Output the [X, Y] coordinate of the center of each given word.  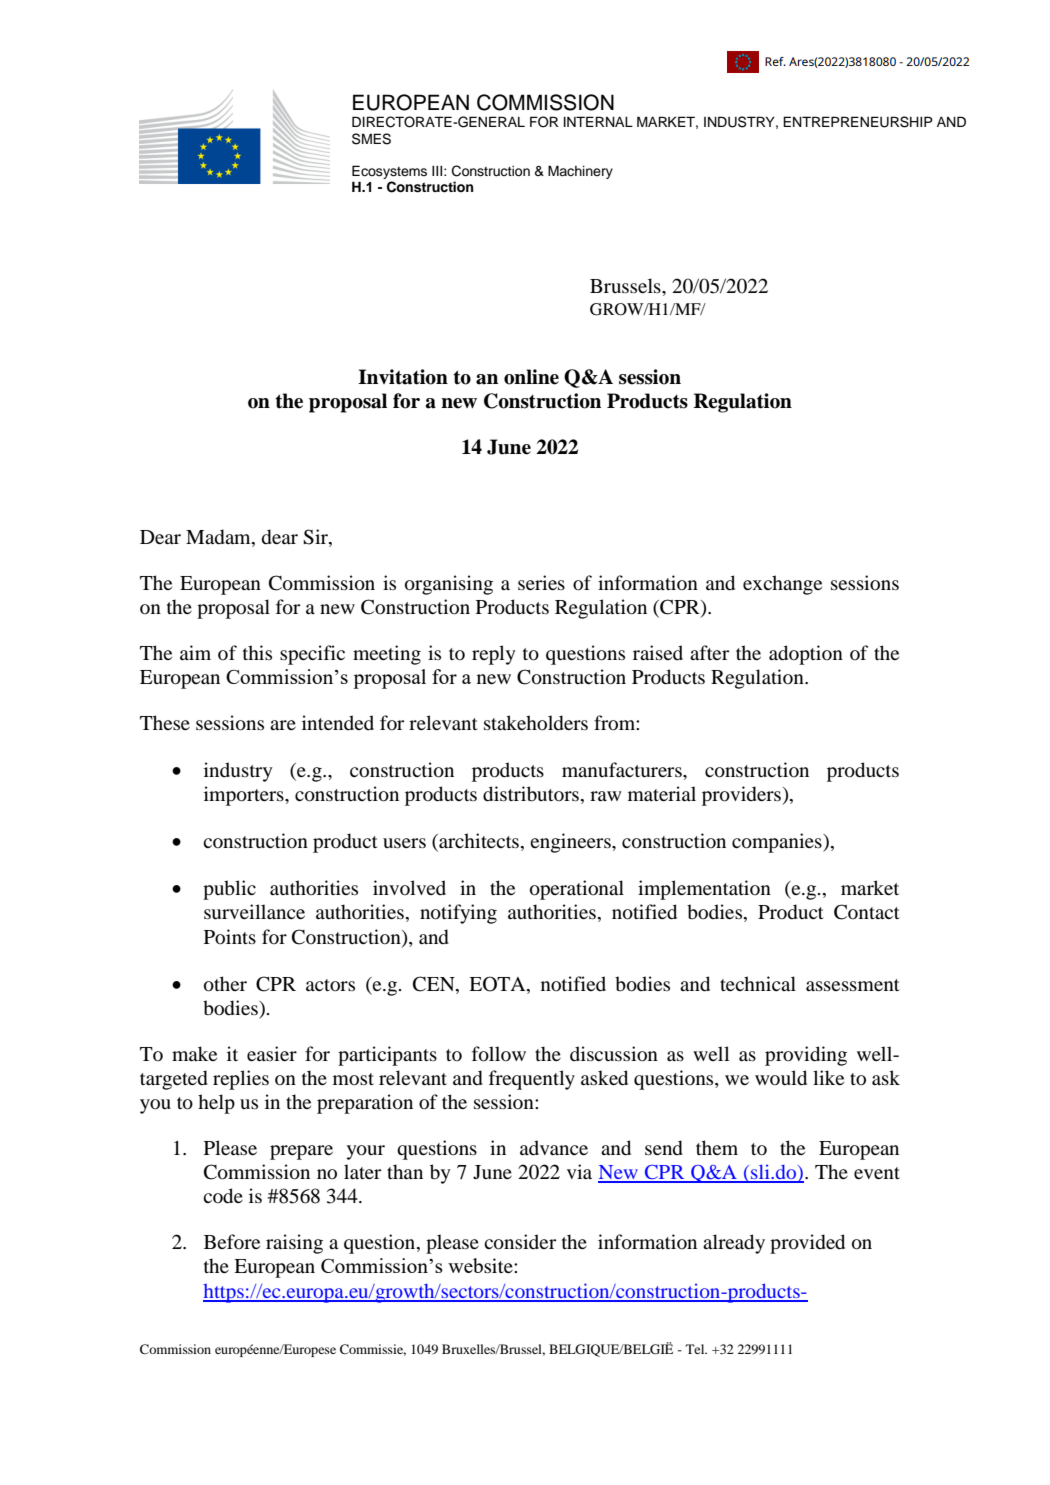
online [531, 377]
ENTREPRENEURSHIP [858, 122]
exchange [782, 585]
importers [245, 796]
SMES [371, 139]
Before [232, 1242]
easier [272, 1053]
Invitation [403, 377]
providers [741, 796]
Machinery [580, 172]
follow [499, 1054]
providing [806, 1056]
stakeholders [536, 723]
